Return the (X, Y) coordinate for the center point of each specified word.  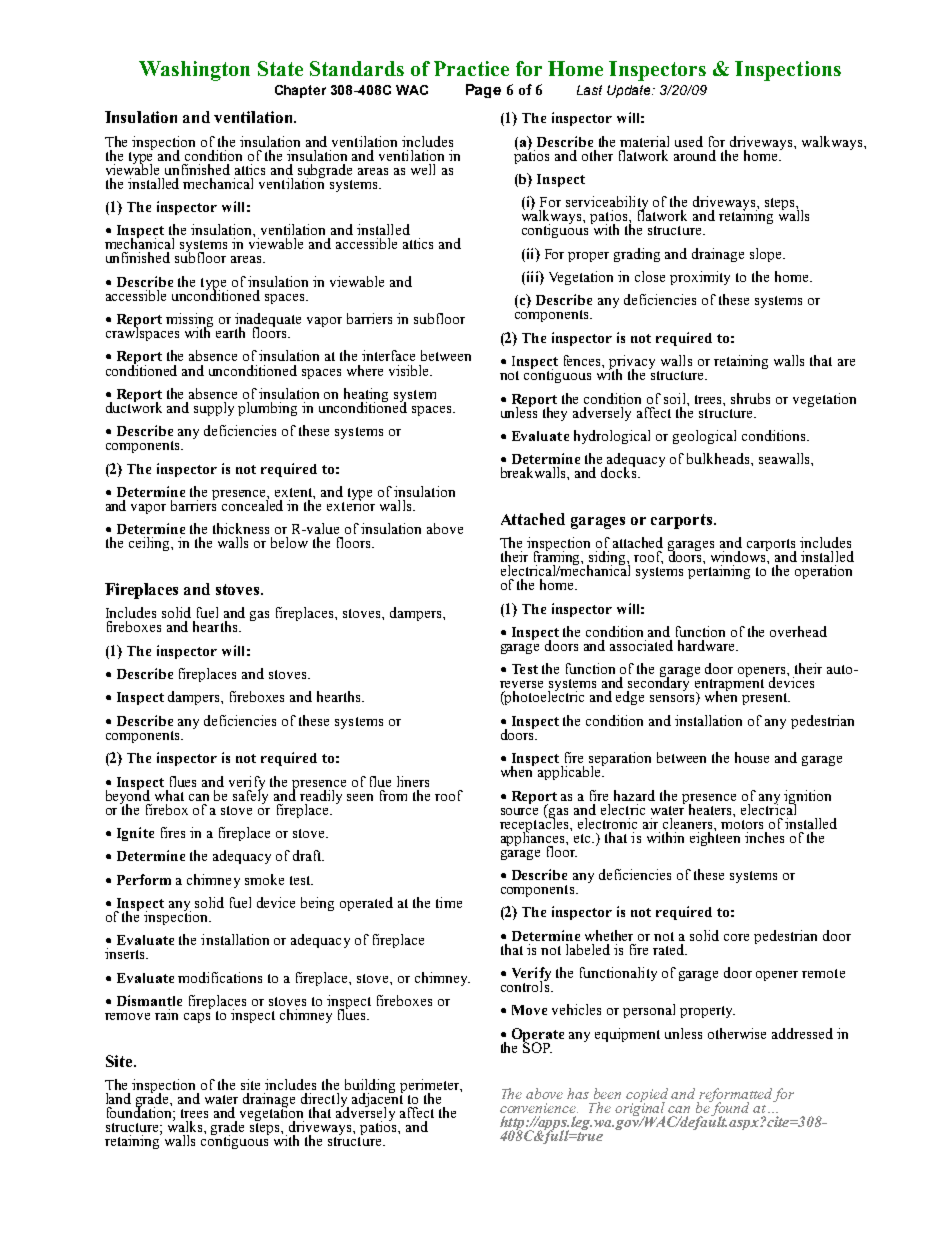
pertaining (719, 571)
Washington (194, 71)
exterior (351, 504)
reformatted (735, 1096)
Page (483, 91)
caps (197, 1018)
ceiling (150, 544)
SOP (537, 1046)
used (689, 141)
